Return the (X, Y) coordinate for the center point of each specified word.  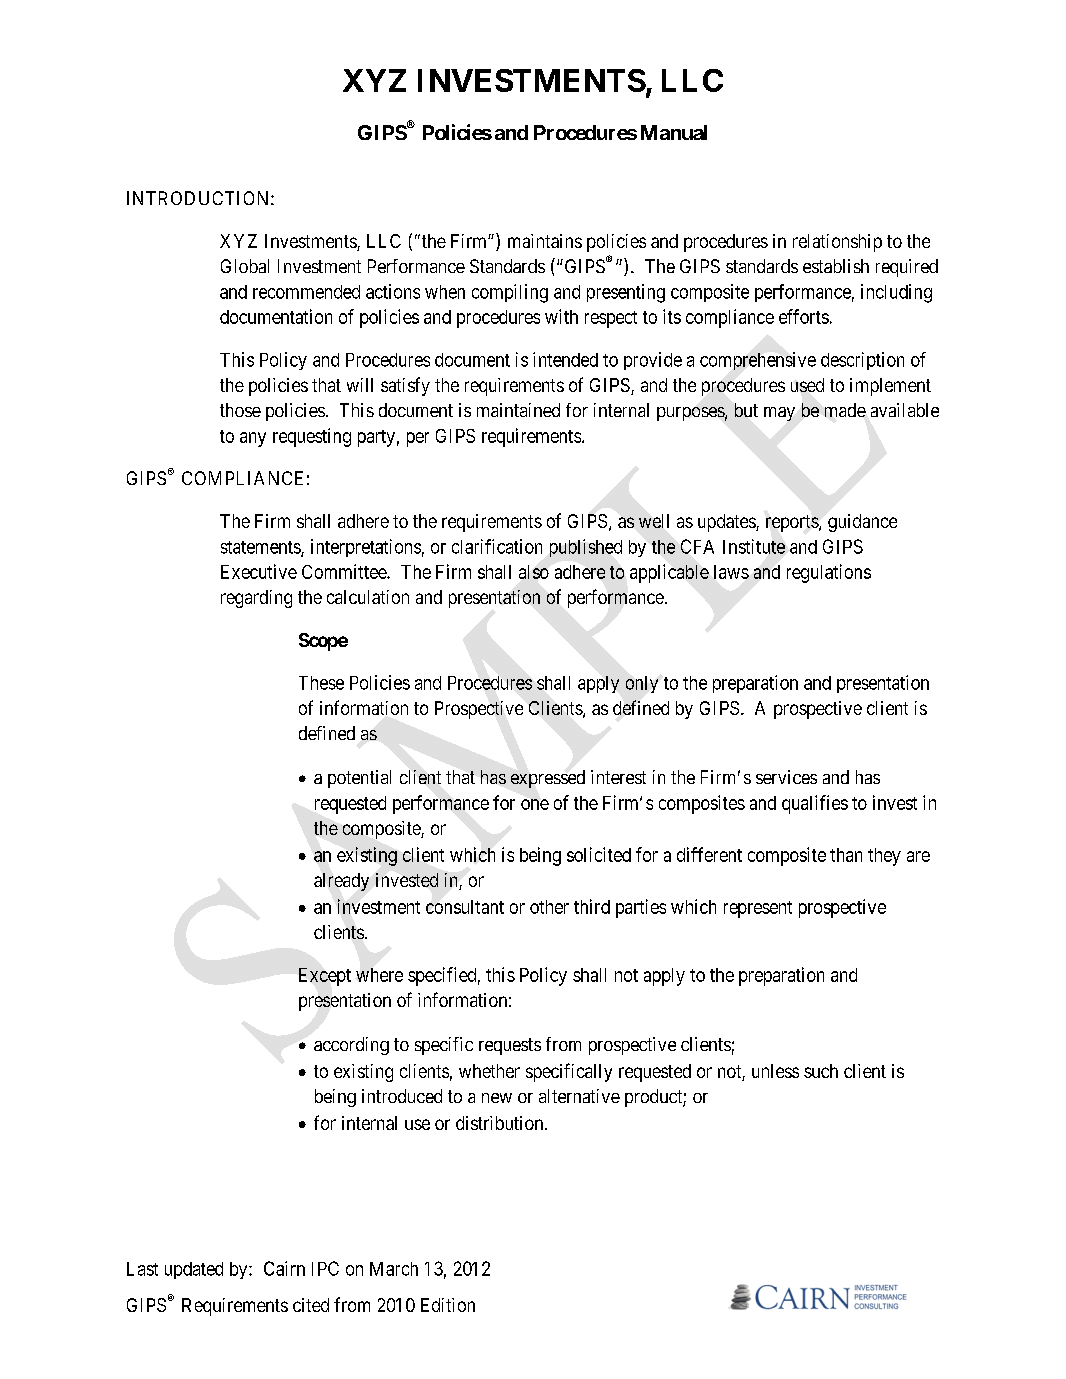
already (341, 882)
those (240, 410)
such (821, 1071)
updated (194, 1270)
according (351, 1046)
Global (245, 266)
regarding (256, 599)
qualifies (815, 804)
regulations (829, 573)
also (534, 572)
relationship (837, 243)
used (807, 385)
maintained (518, 410)
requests (510, 1046)
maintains (545, 241)
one (535, 804)
